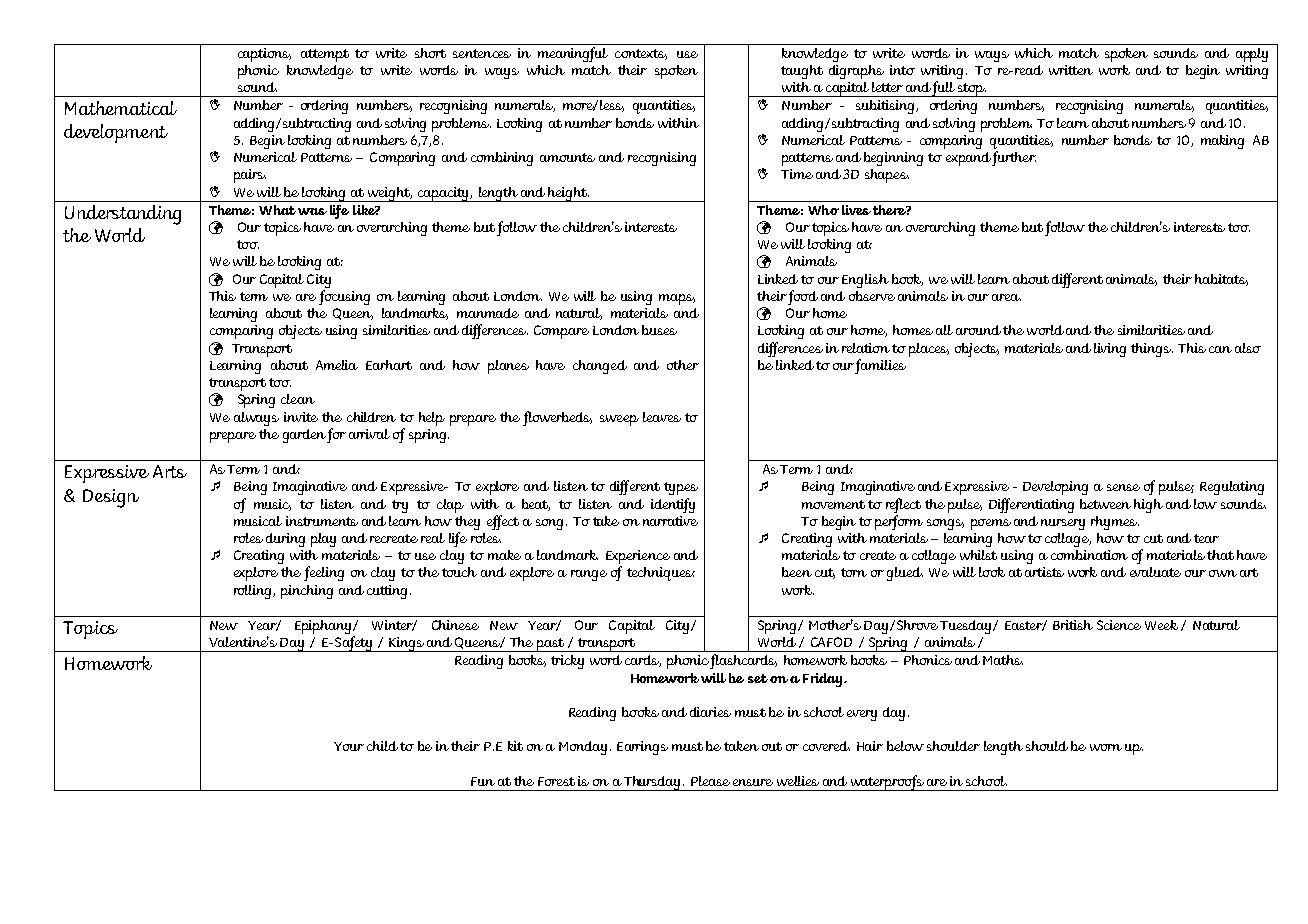 The width and height of the screenshot is (1308, 924). Describe the element at coordinates (642, 748) in the screenshot. I see `Earrings` at that location.
